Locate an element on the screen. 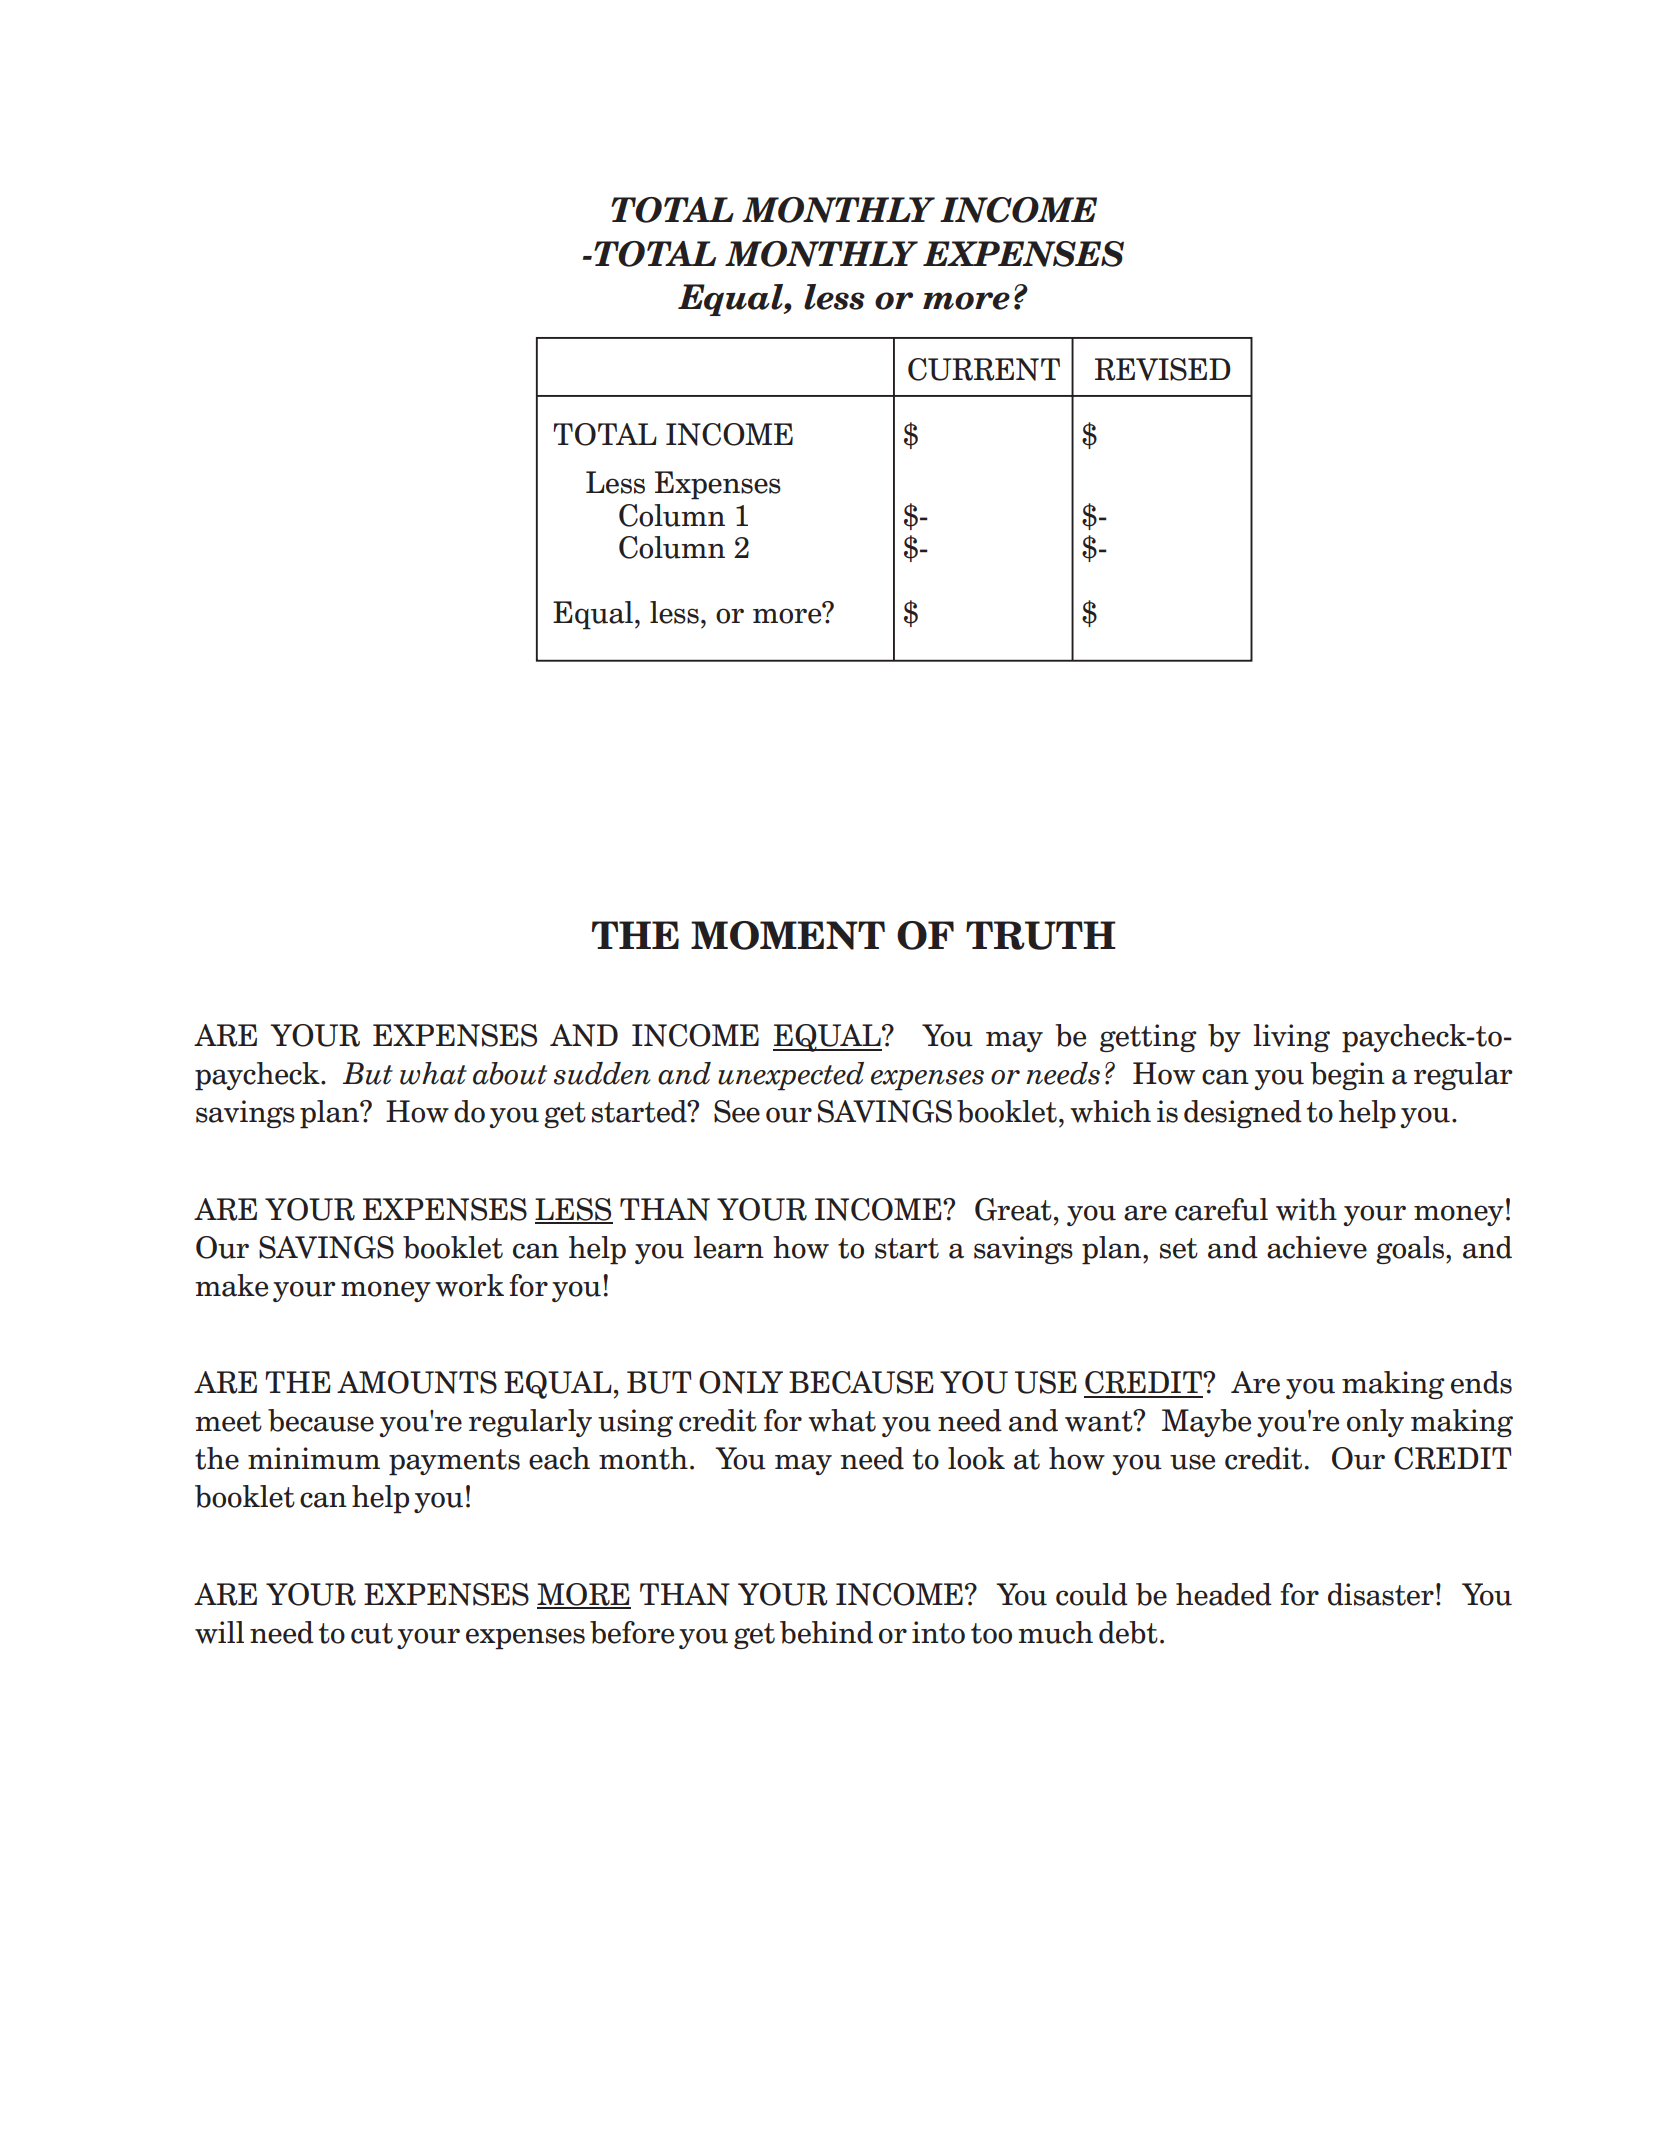 The height and width of the screenshot is (2147, 1659). work is located at coordinates (469, 1285).
